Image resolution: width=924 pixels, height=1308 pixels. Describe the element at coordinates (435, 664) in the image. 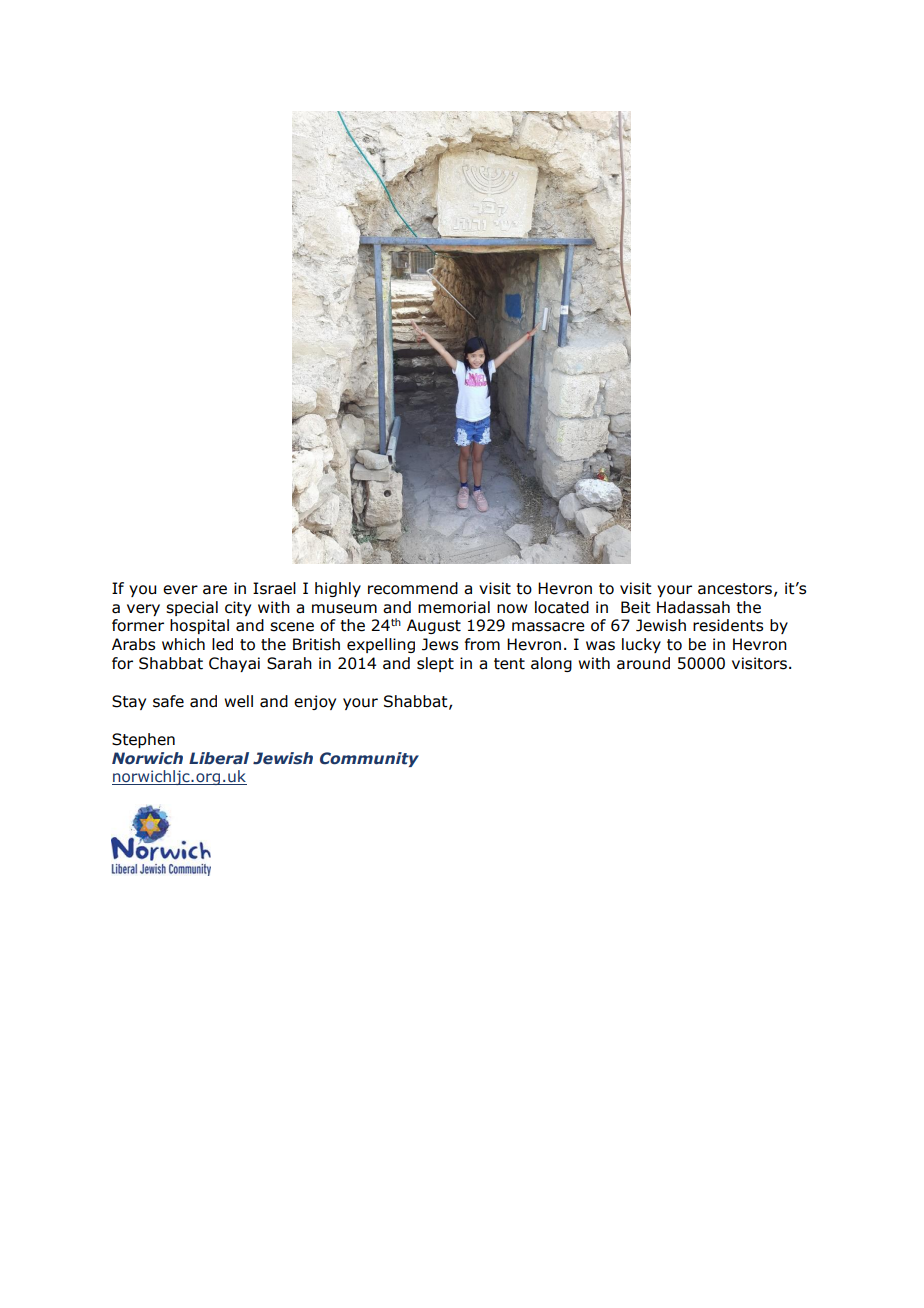

I see `slept` at that location.
